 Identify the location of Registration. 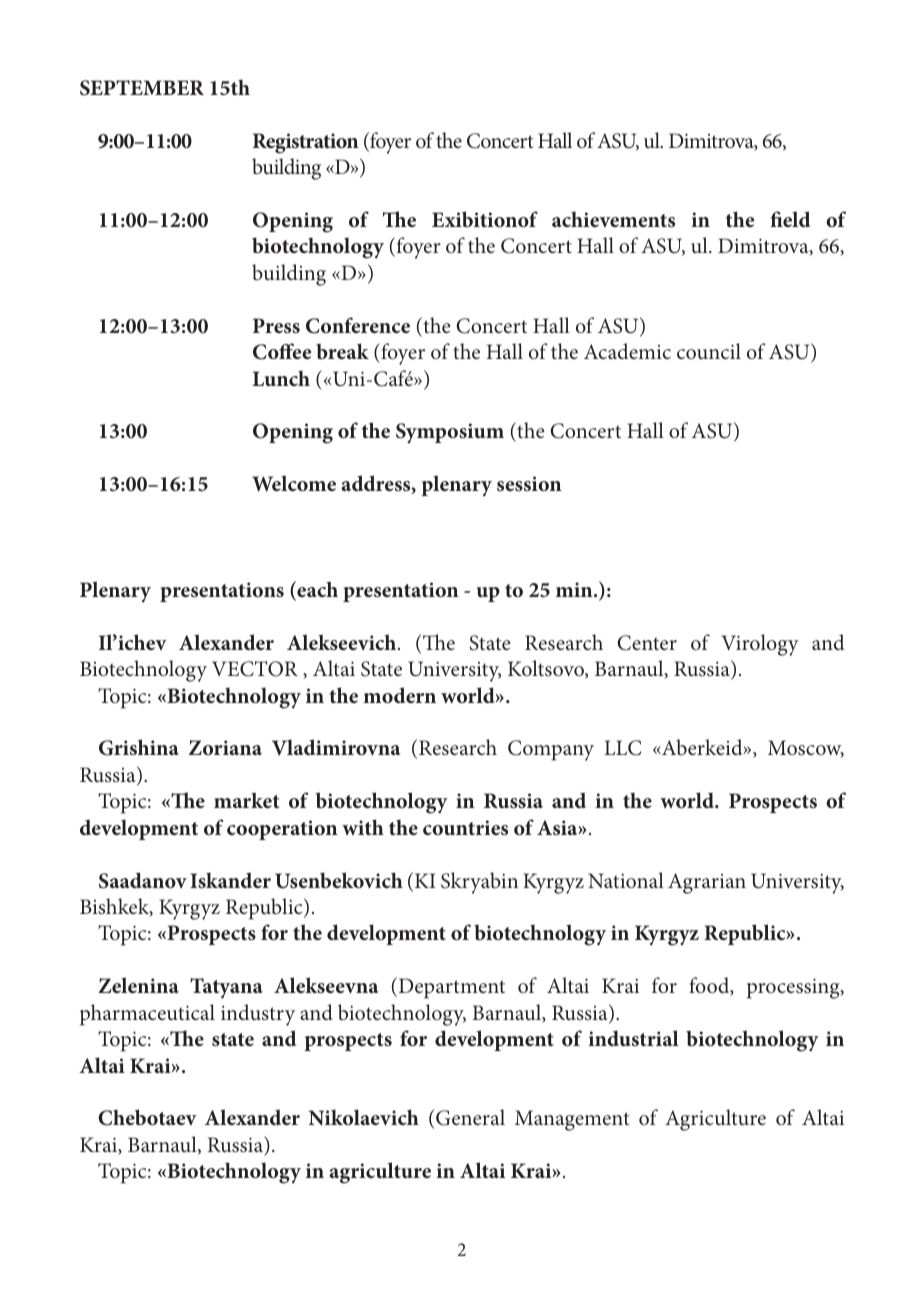
(306, 143).
